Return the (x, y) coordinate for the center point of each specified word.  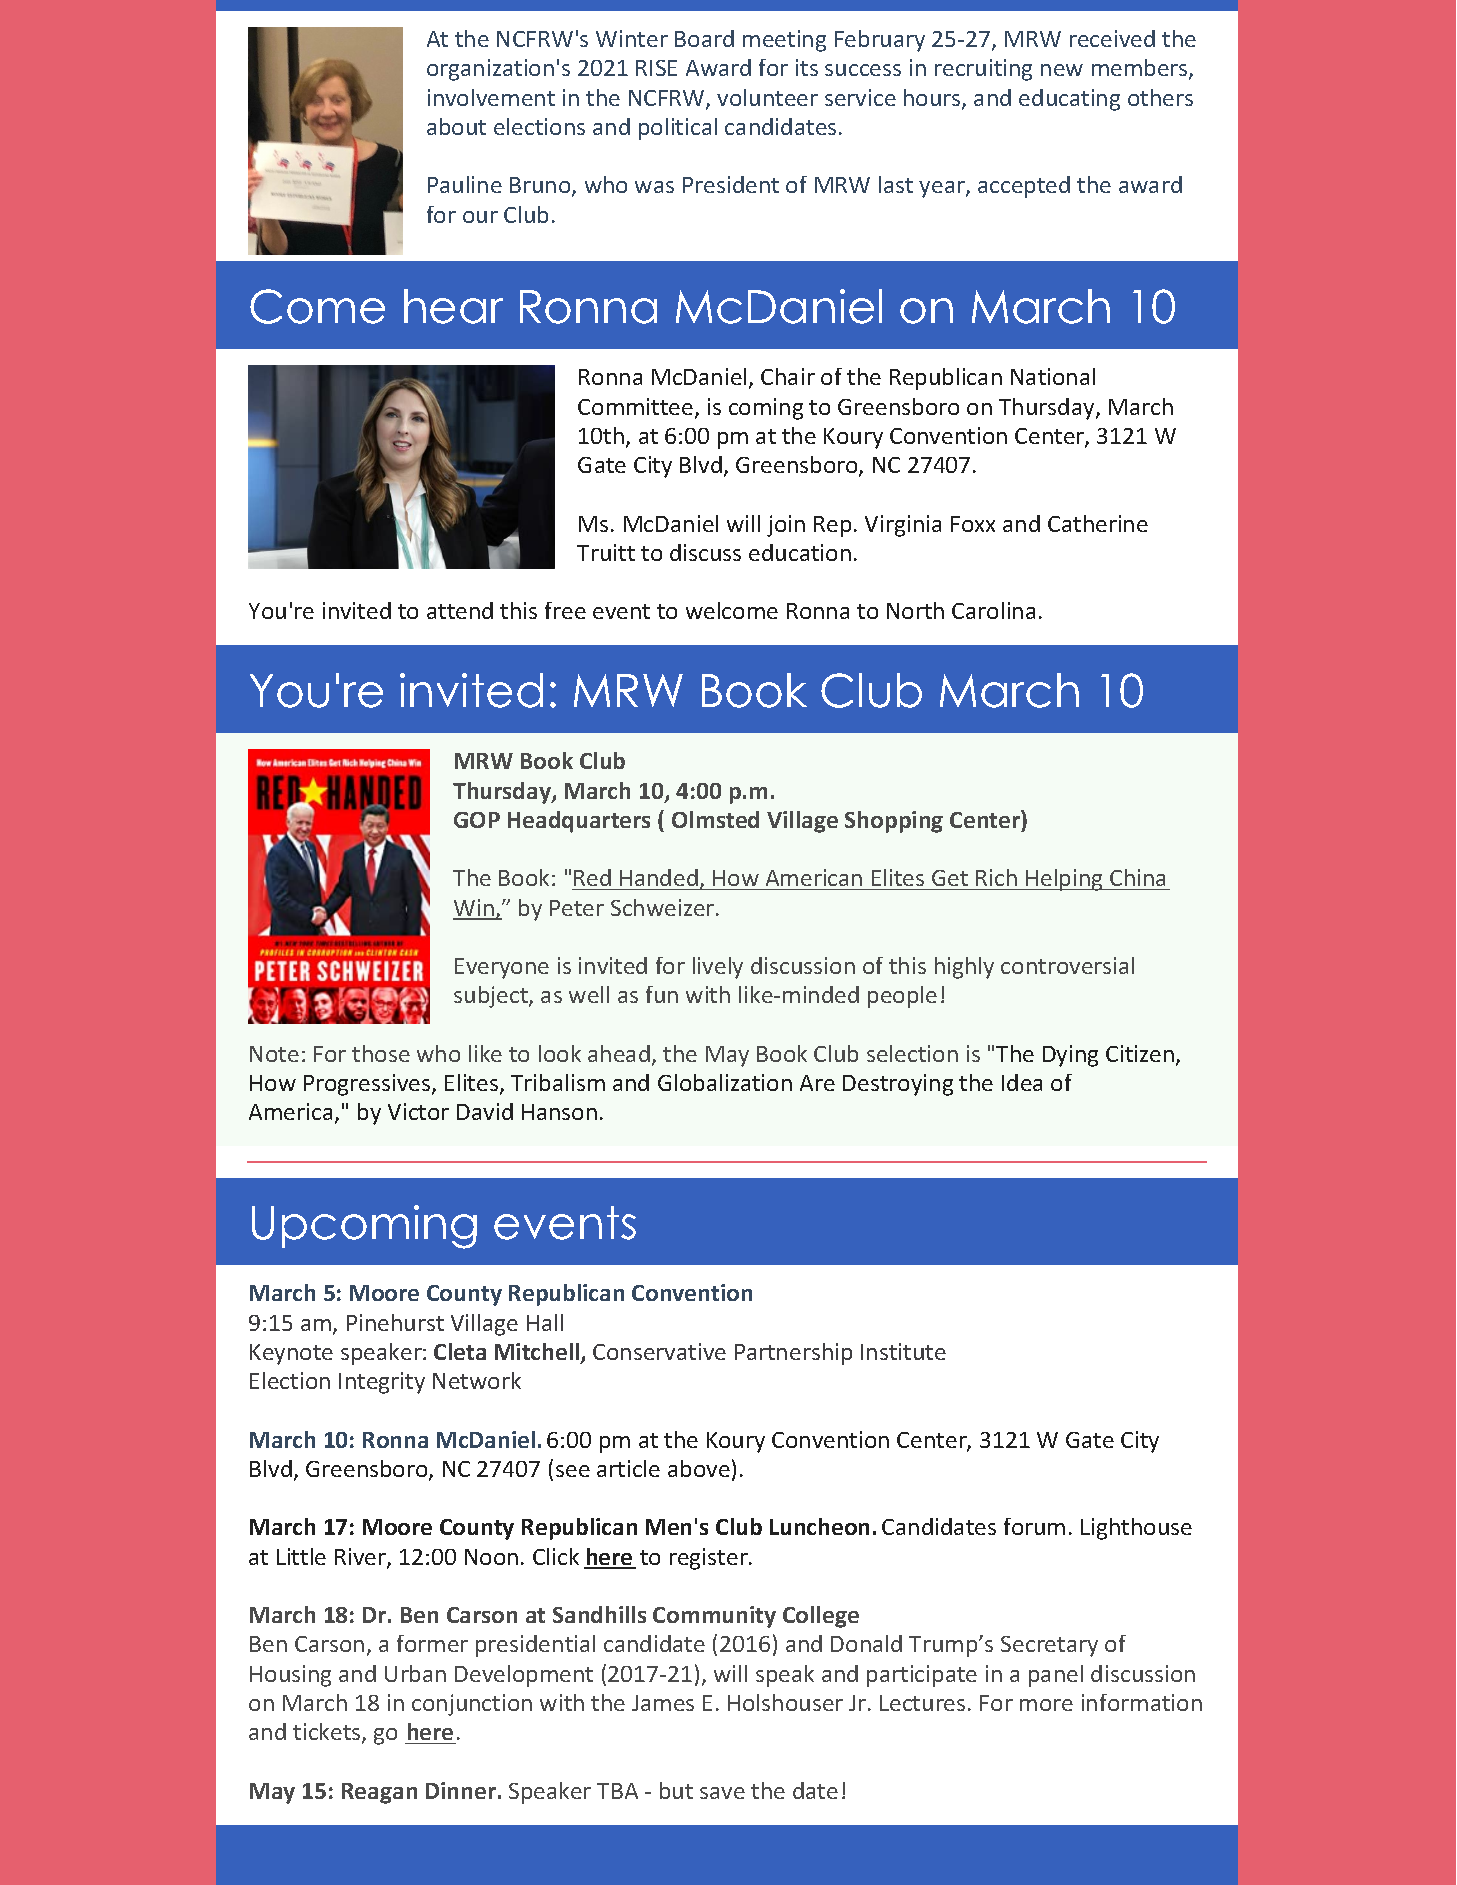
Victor (418, 1111)
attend (460, 610)
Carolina (993, 610)
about (456, 126)
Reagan (379, 1793)
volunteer (767, 97)
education (800, 552)
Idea (1022, 1082)
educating (1069, 100)
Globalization (725, 1082)
